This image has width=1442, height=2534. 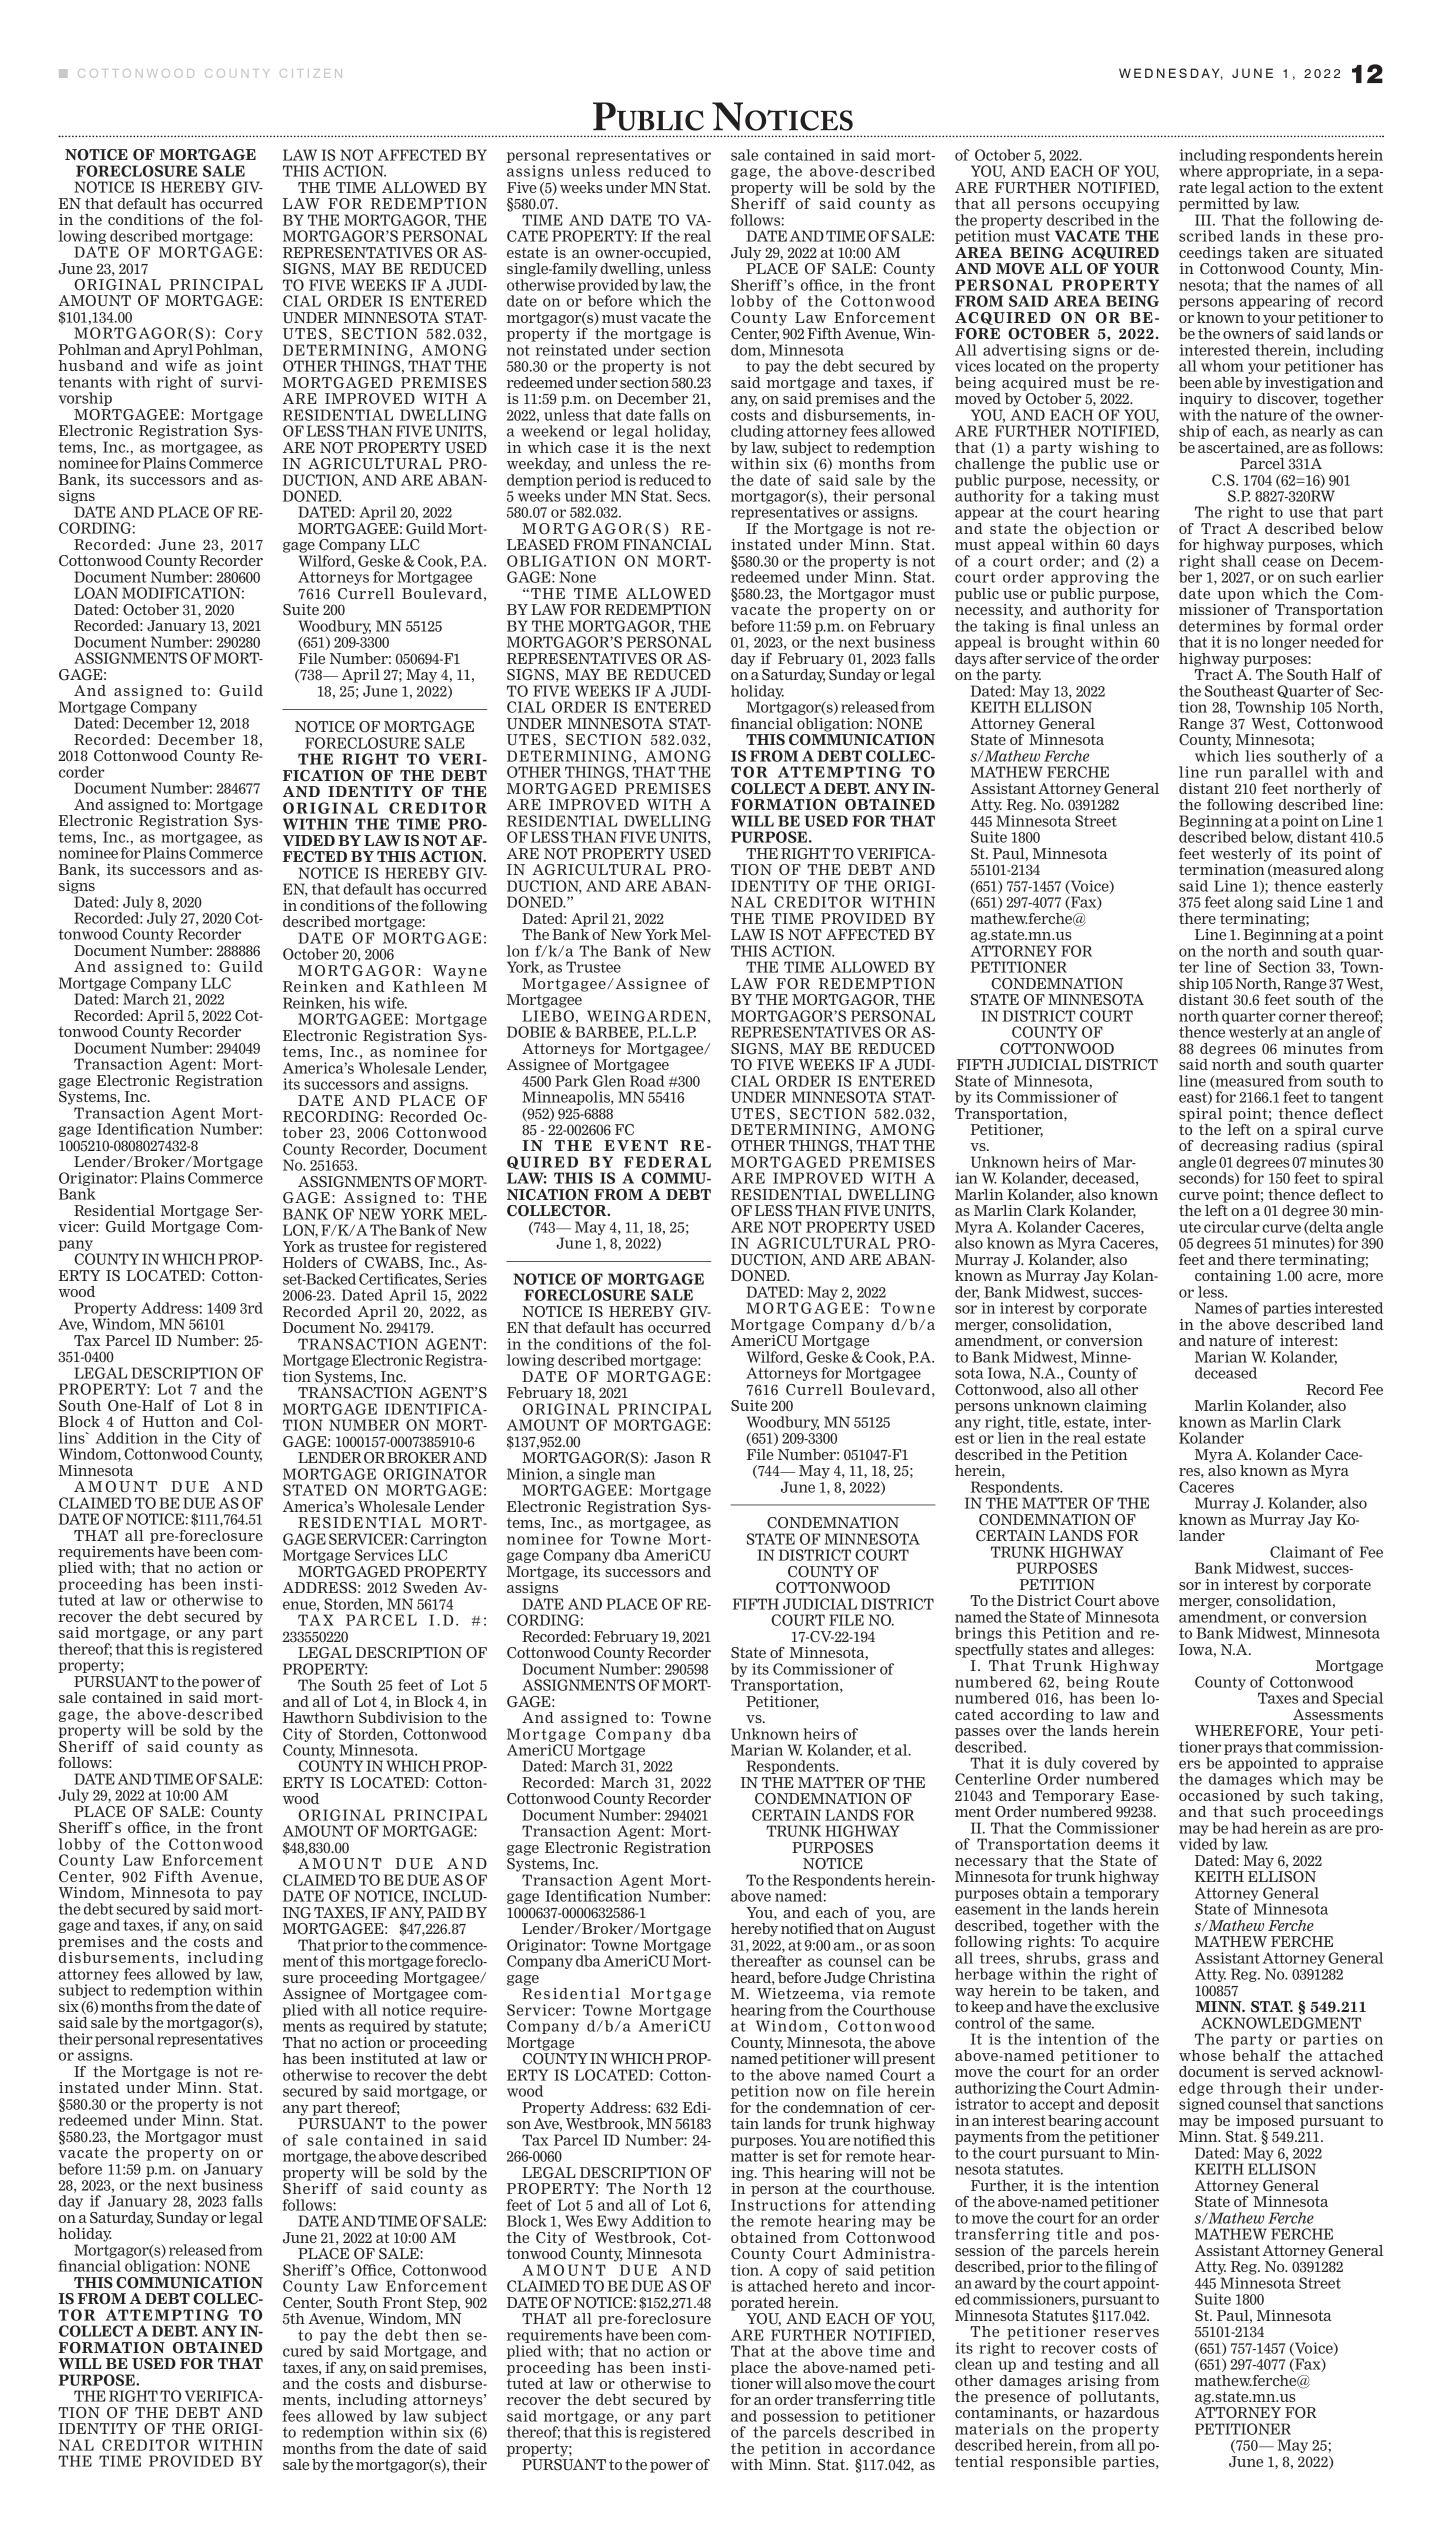 I want to click on claiming, so click(x=1115, y=1407).
